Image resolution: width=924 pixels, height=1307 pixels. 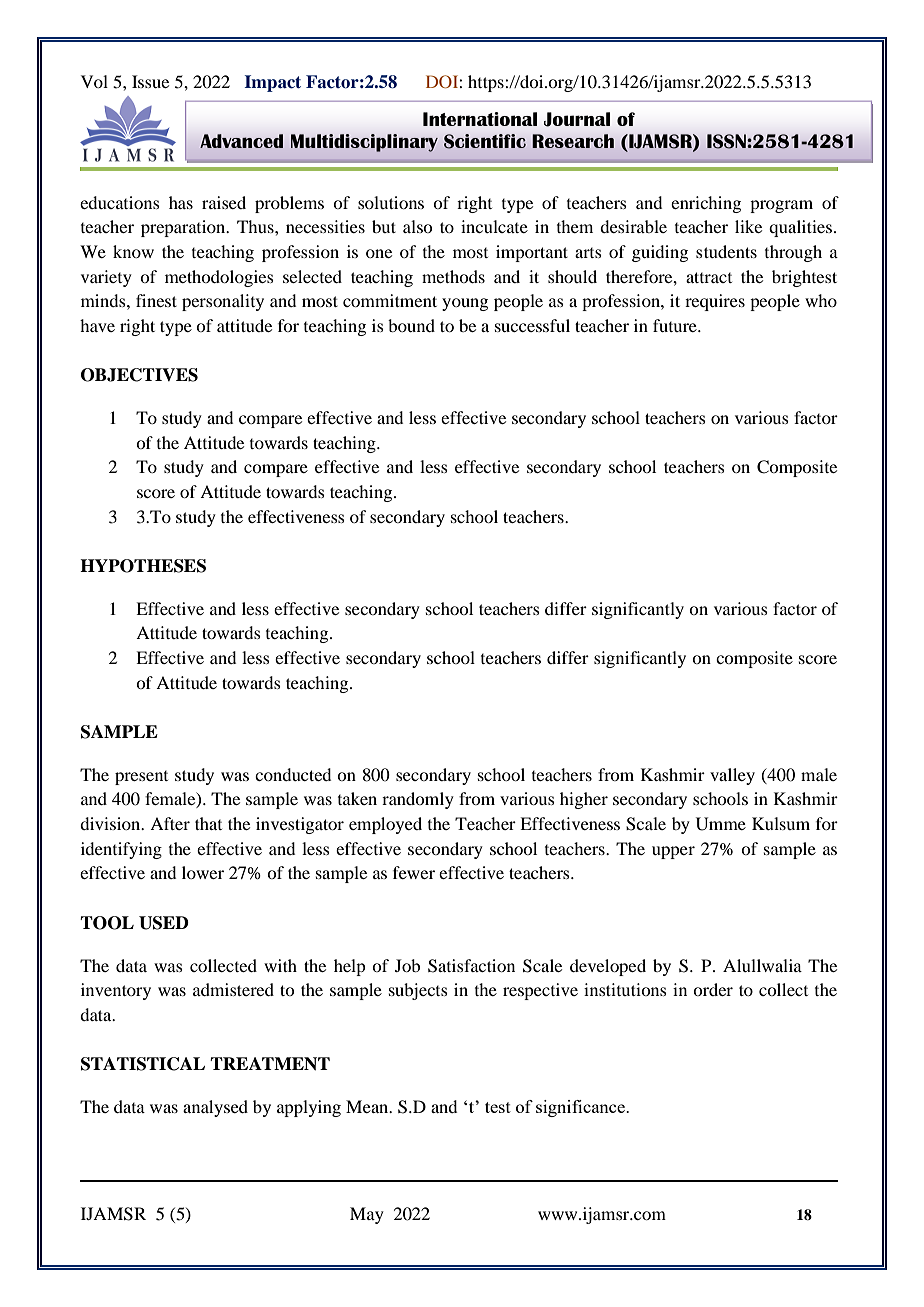 I want to click on International, so click(x=480, y=119).
